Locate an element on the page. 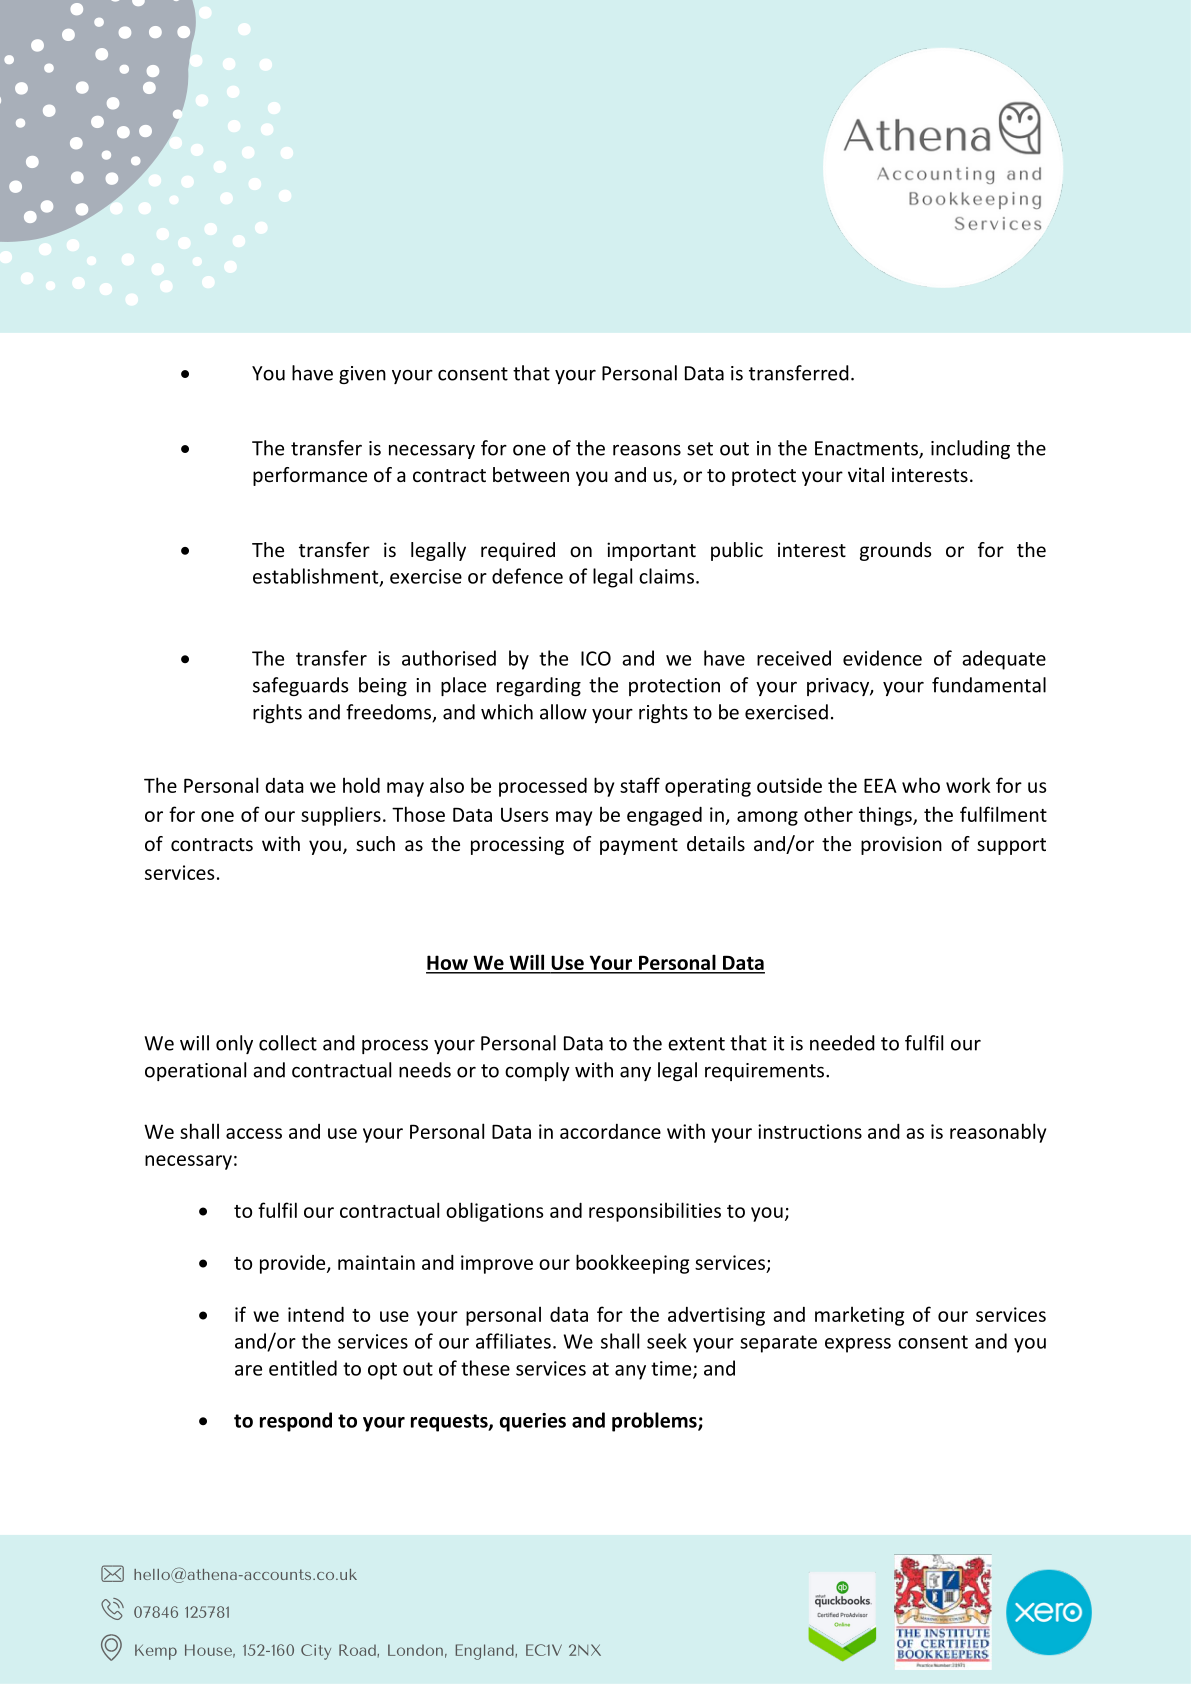 The height and width of the image is (1684, 1191). City is located at coordinates (316, 1652).
